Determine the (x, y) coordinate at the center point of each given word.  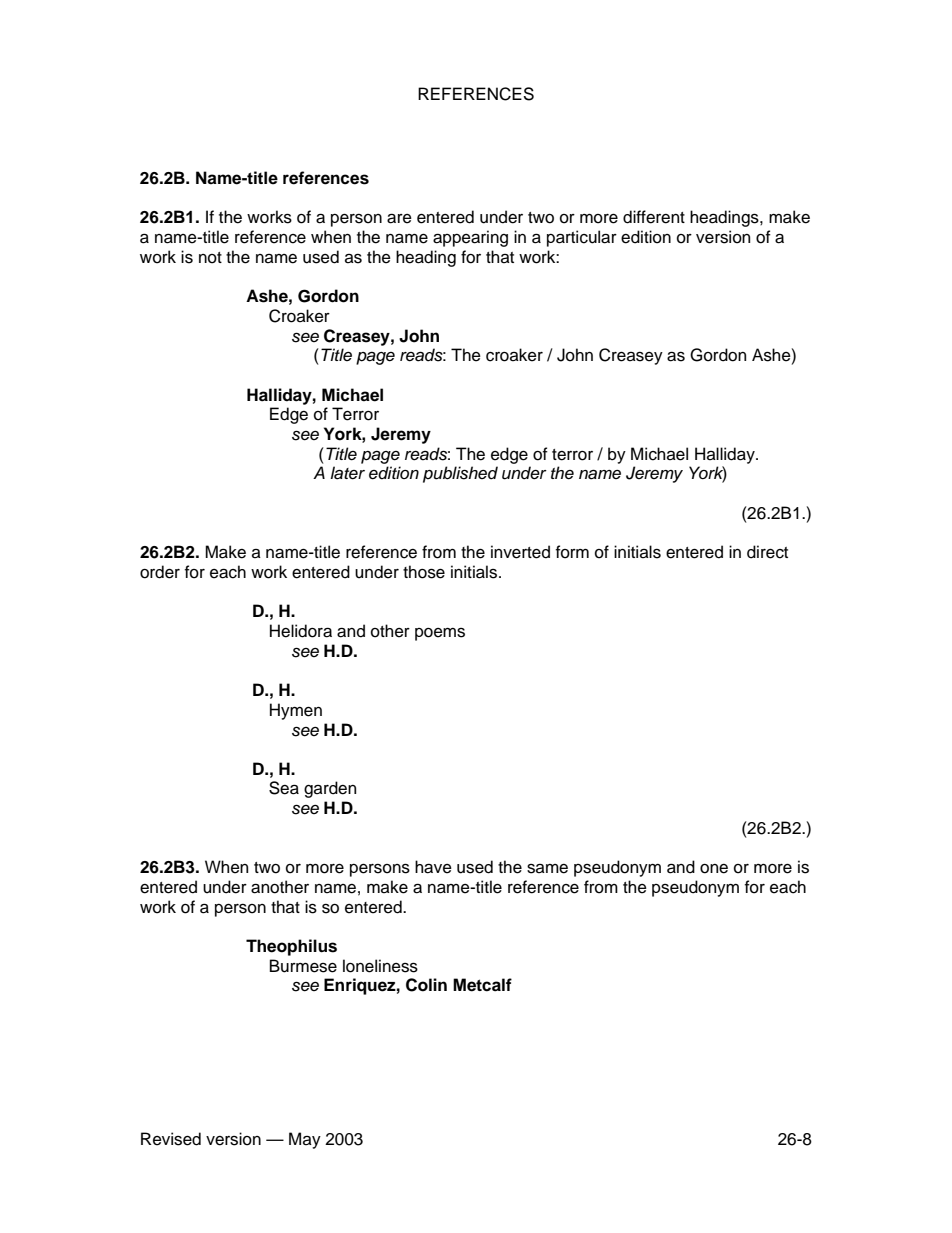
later (347, 473)
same (547, 869)
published (460, 474)
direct (767, 552)
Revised (171, 1139)
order (160, 572)
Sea (284, 788)
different (654, 217)
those (424, 572)
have (433, 867)
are (399, 218)
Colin (426, 985)
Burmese (303, 966)
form (572, 552)
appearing (470, 238)
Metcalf (482, 985)
